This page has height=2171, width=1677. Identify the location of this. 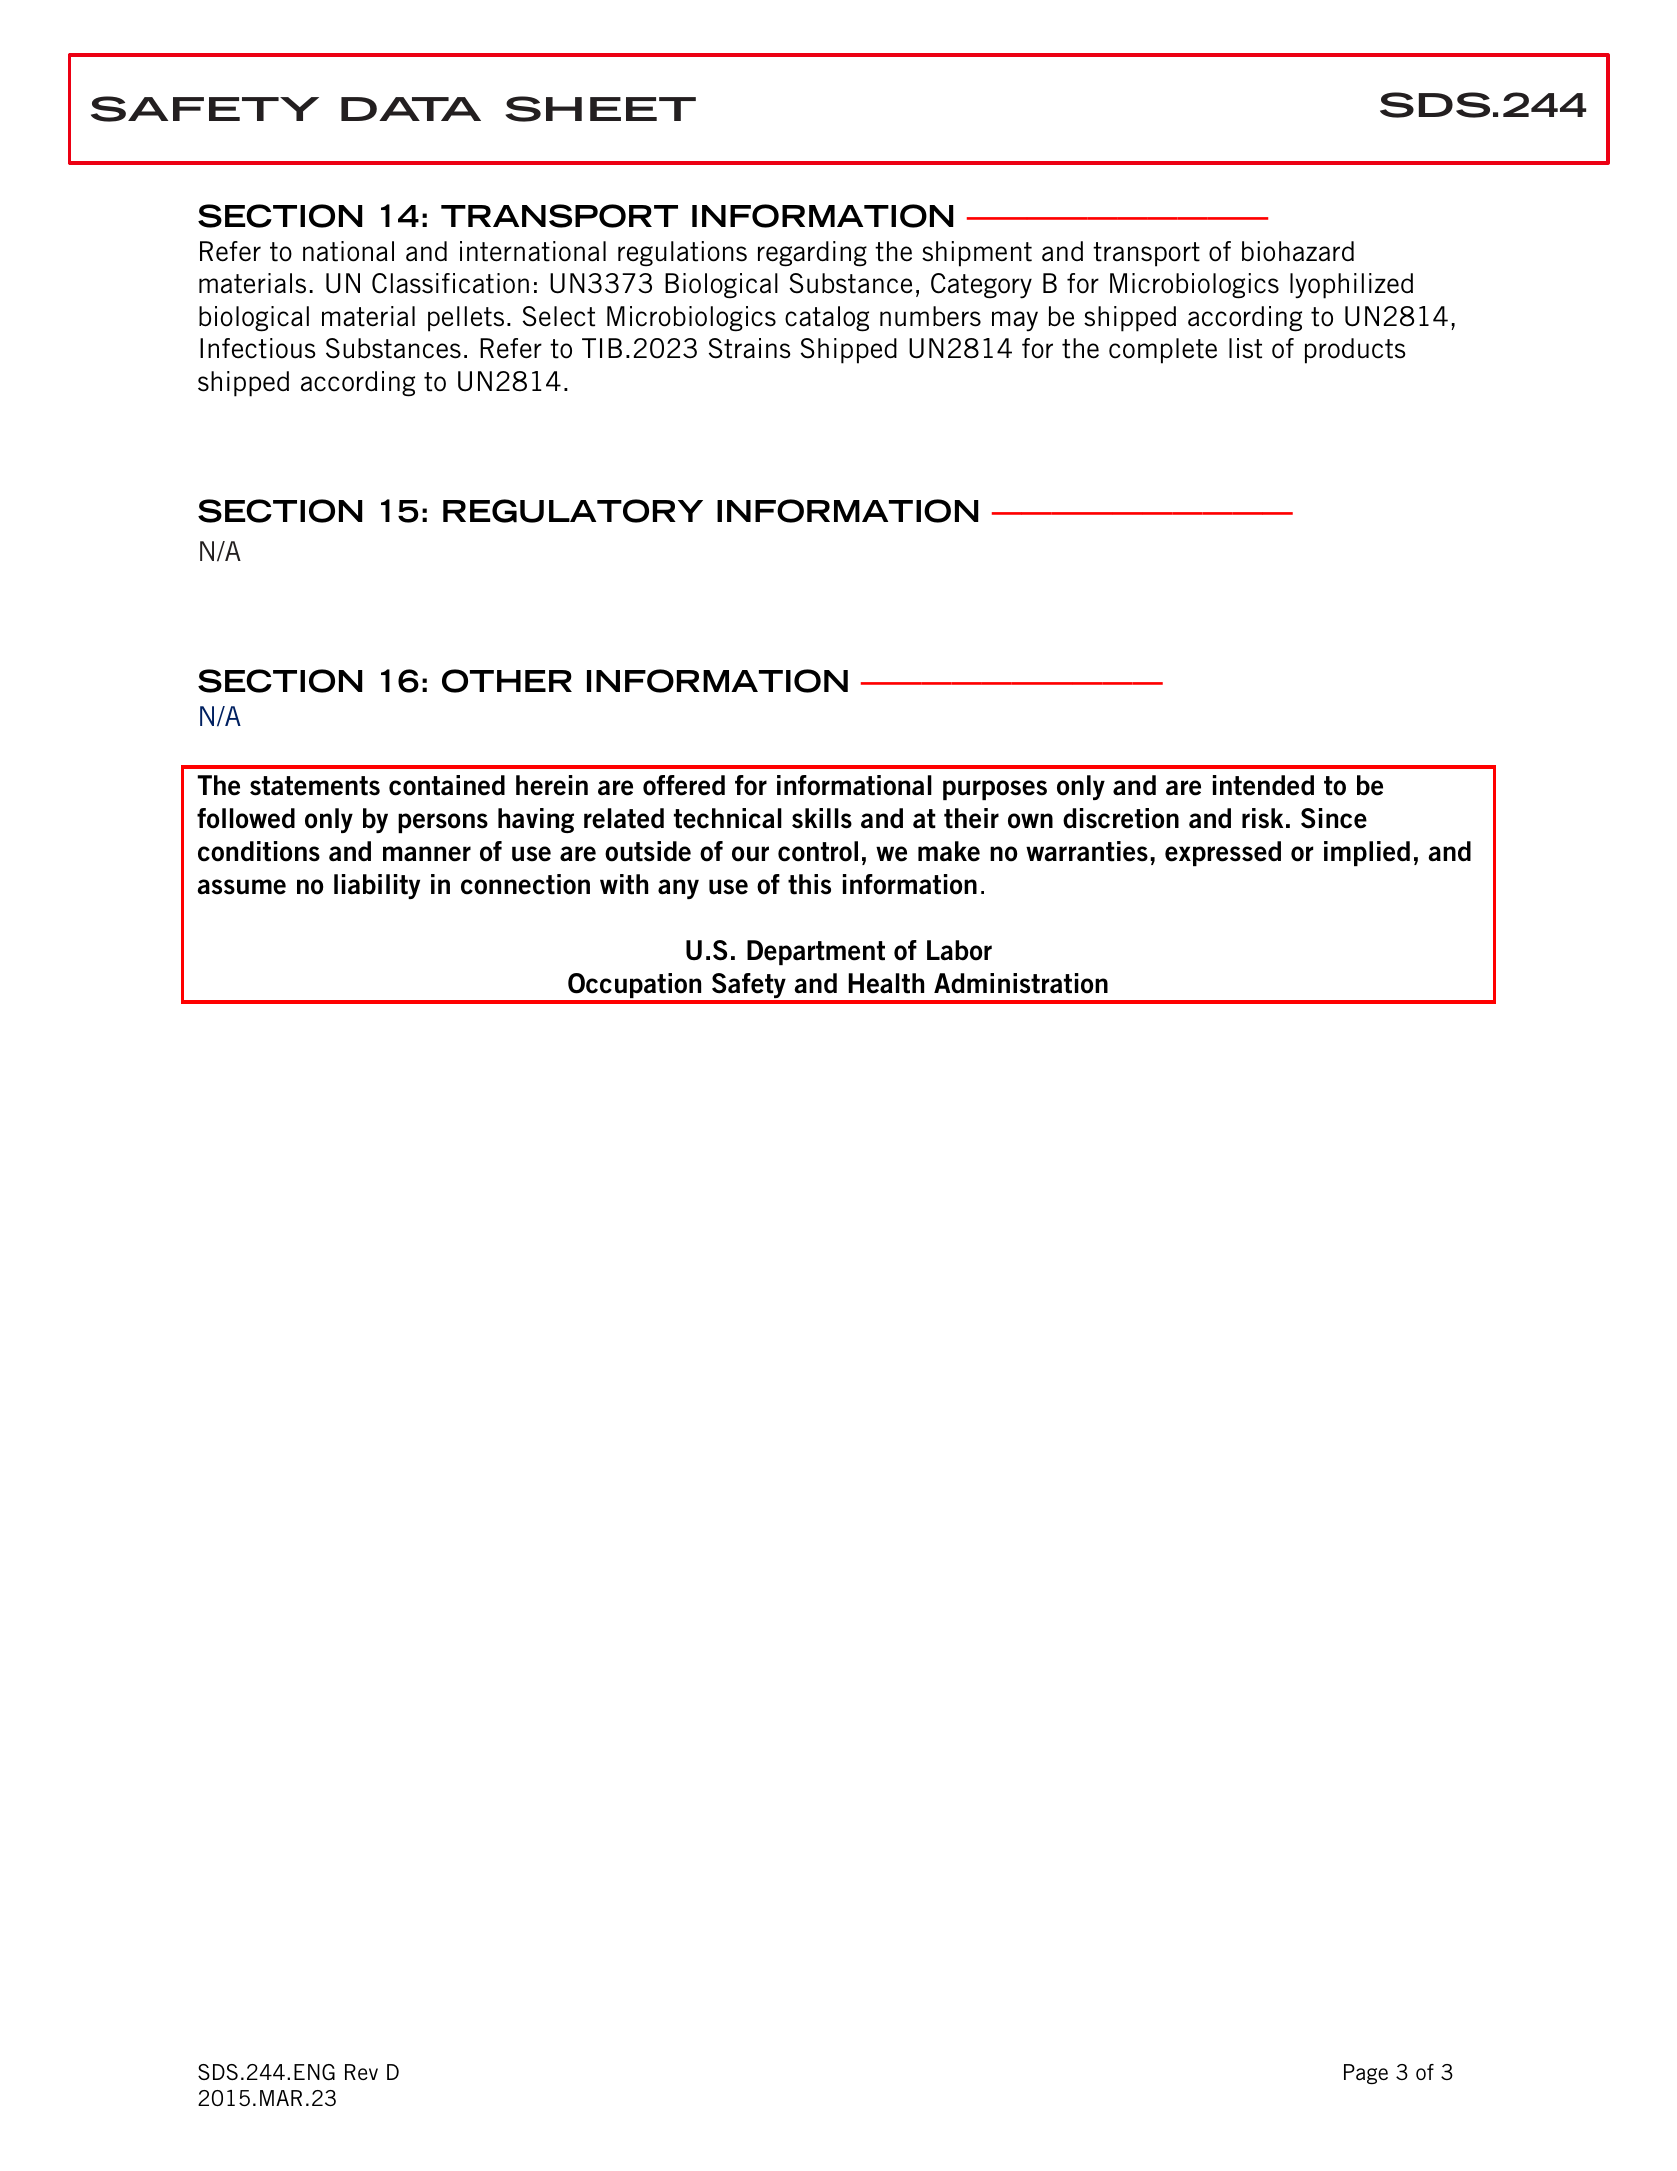
(809, 884).
